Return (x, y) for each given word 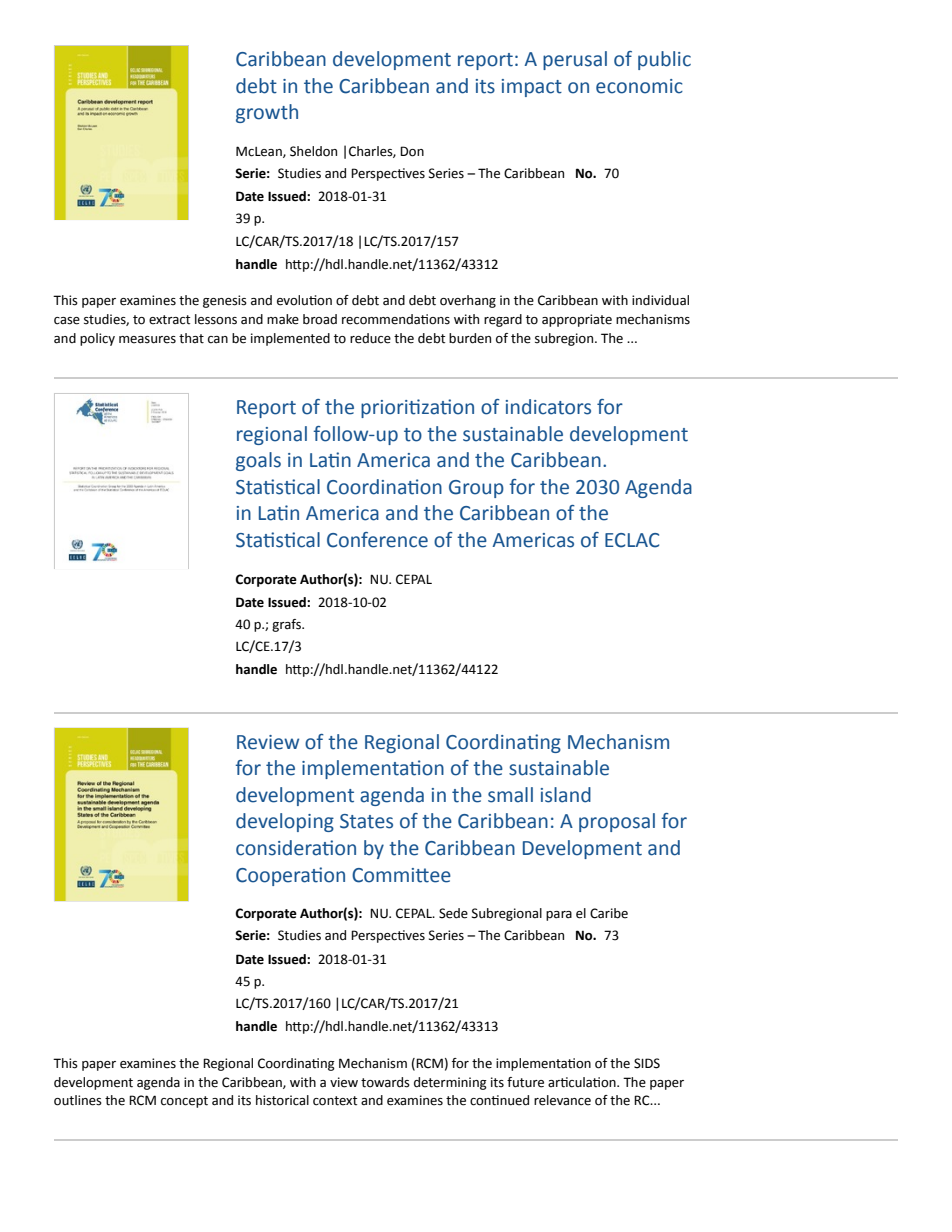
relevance (562, 1100)
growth (267, 113)
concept (184, 1102)
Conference (377, 540)
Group (476, 489)
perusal (575, 60)
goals (258, 461)
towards (385, 1082)
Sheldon (313, 151)
